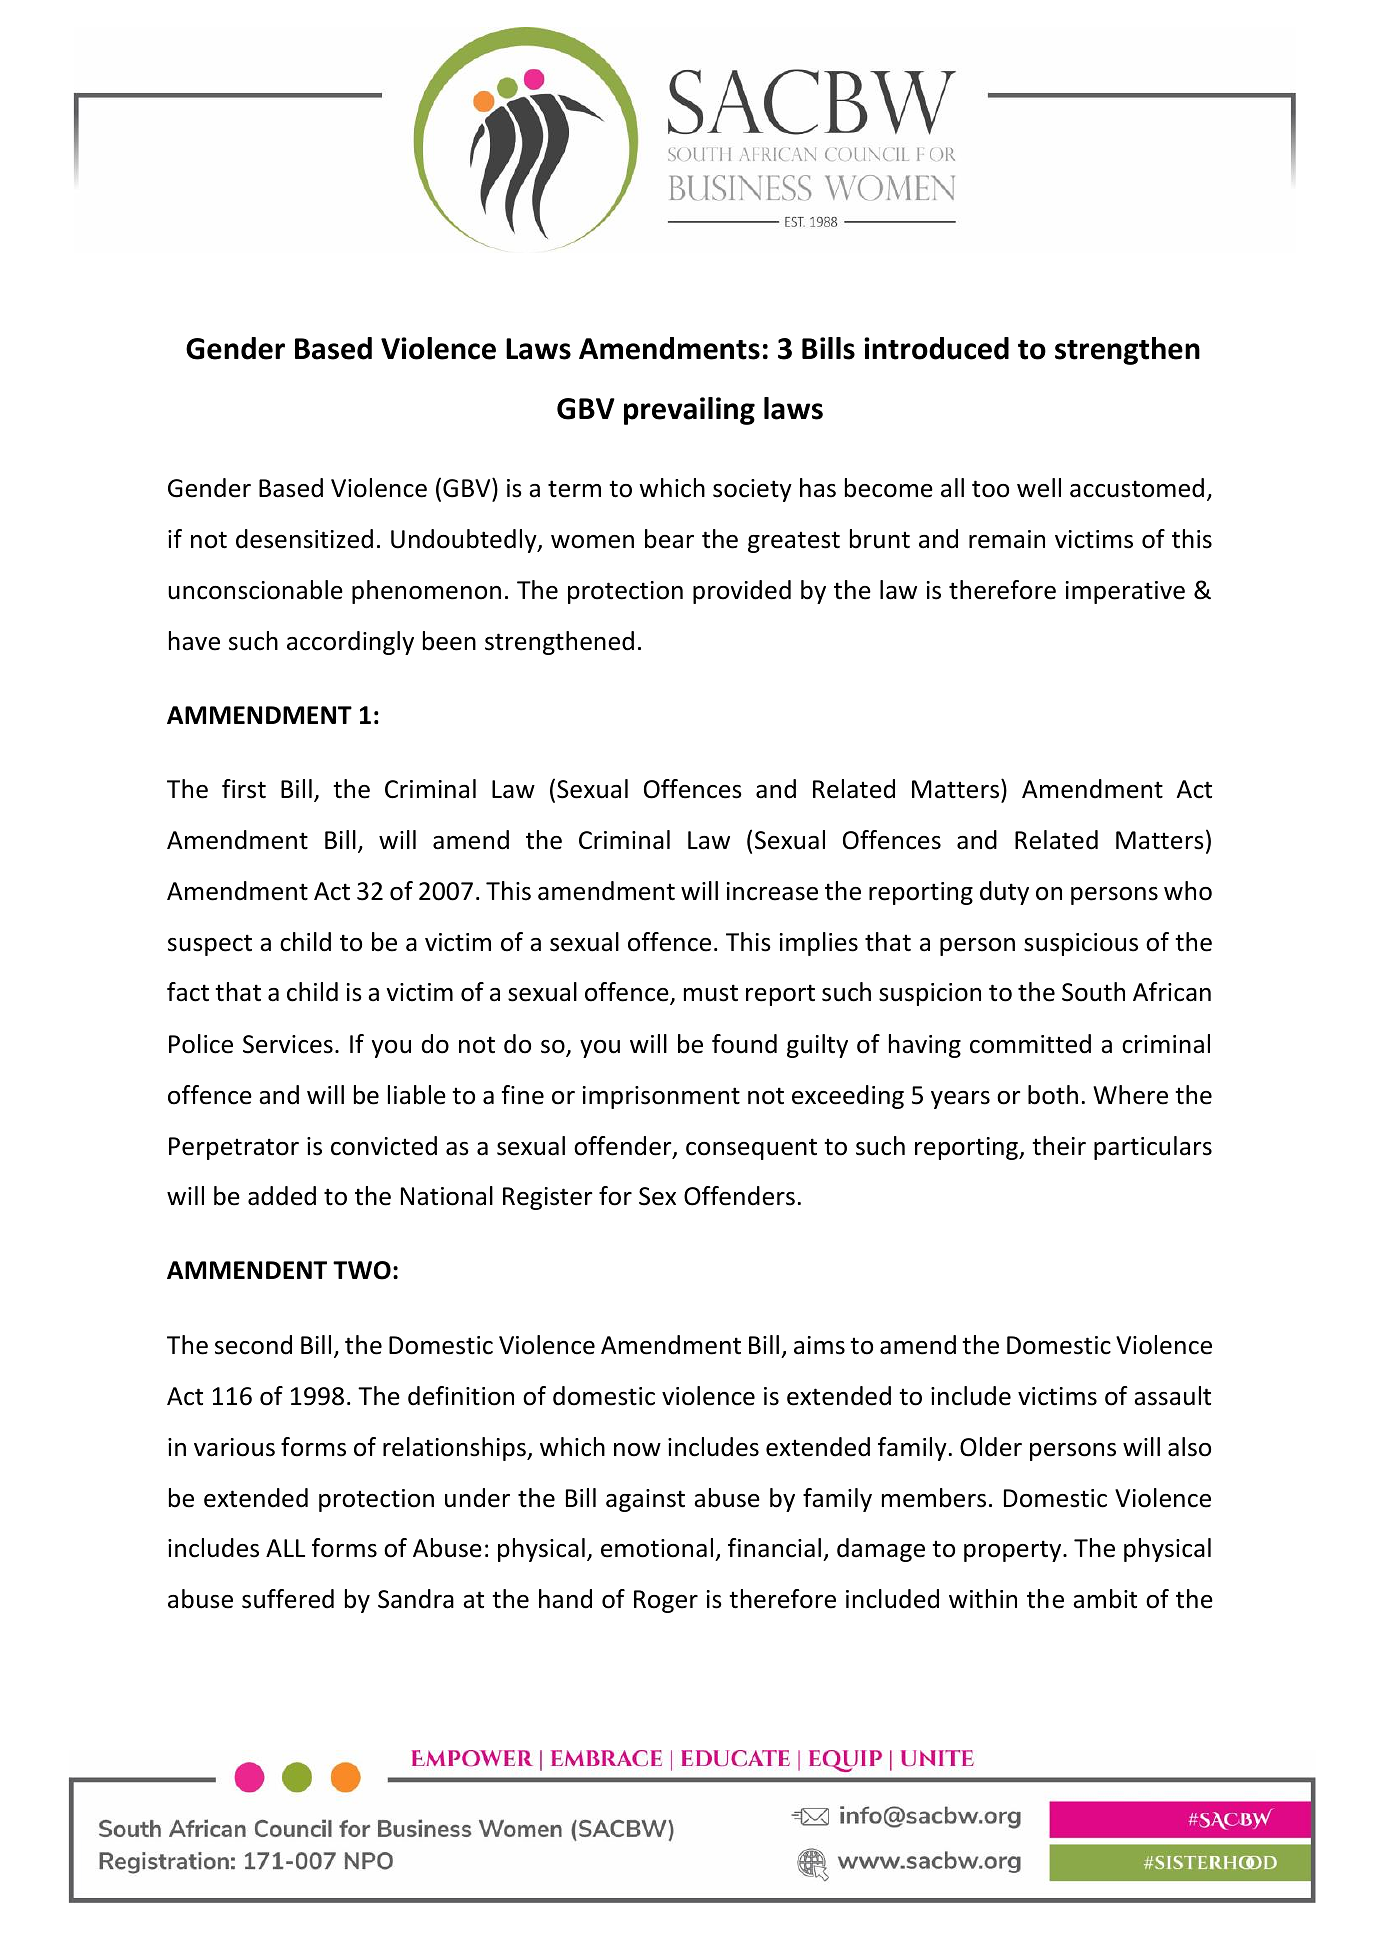 The width and height of the image is (1380, 1952). Describe the element at coordinates (253, 1345) in the image. I see `second` at that location.
